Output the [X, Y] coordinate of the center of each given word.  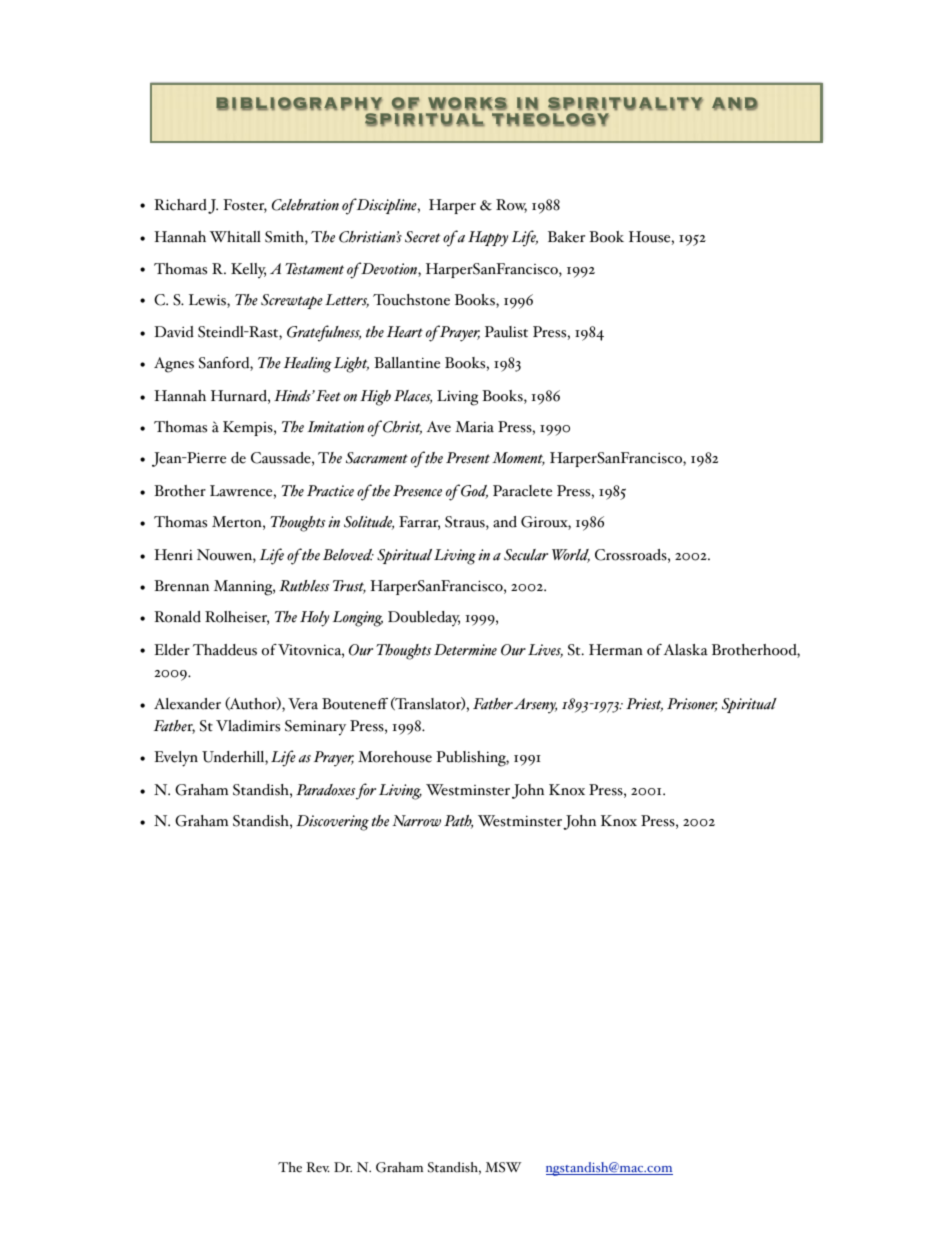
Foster [245, 206]
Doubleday [424, 618]
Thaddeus [225, 650]
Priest [644, 705]
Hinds [293, 396]
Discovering [332, 823]
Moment [518, 459]
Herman [616, 650]
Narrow [416, 821]
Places [413, 397]
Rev [318, 1167]
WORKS [467, 103]
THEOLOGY [550, 119]
